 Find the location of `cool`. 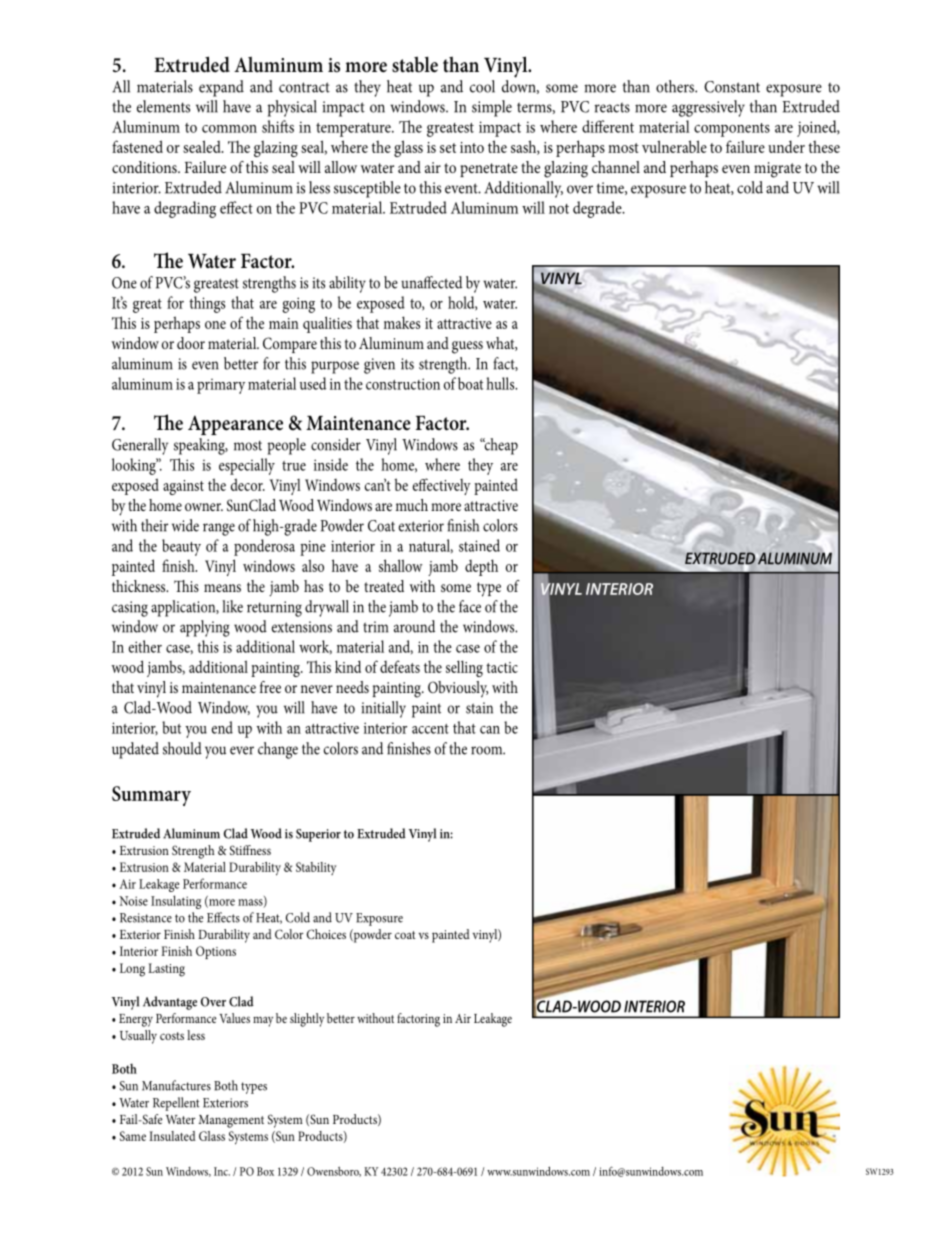

cool is located at coordinates (482, 86).
